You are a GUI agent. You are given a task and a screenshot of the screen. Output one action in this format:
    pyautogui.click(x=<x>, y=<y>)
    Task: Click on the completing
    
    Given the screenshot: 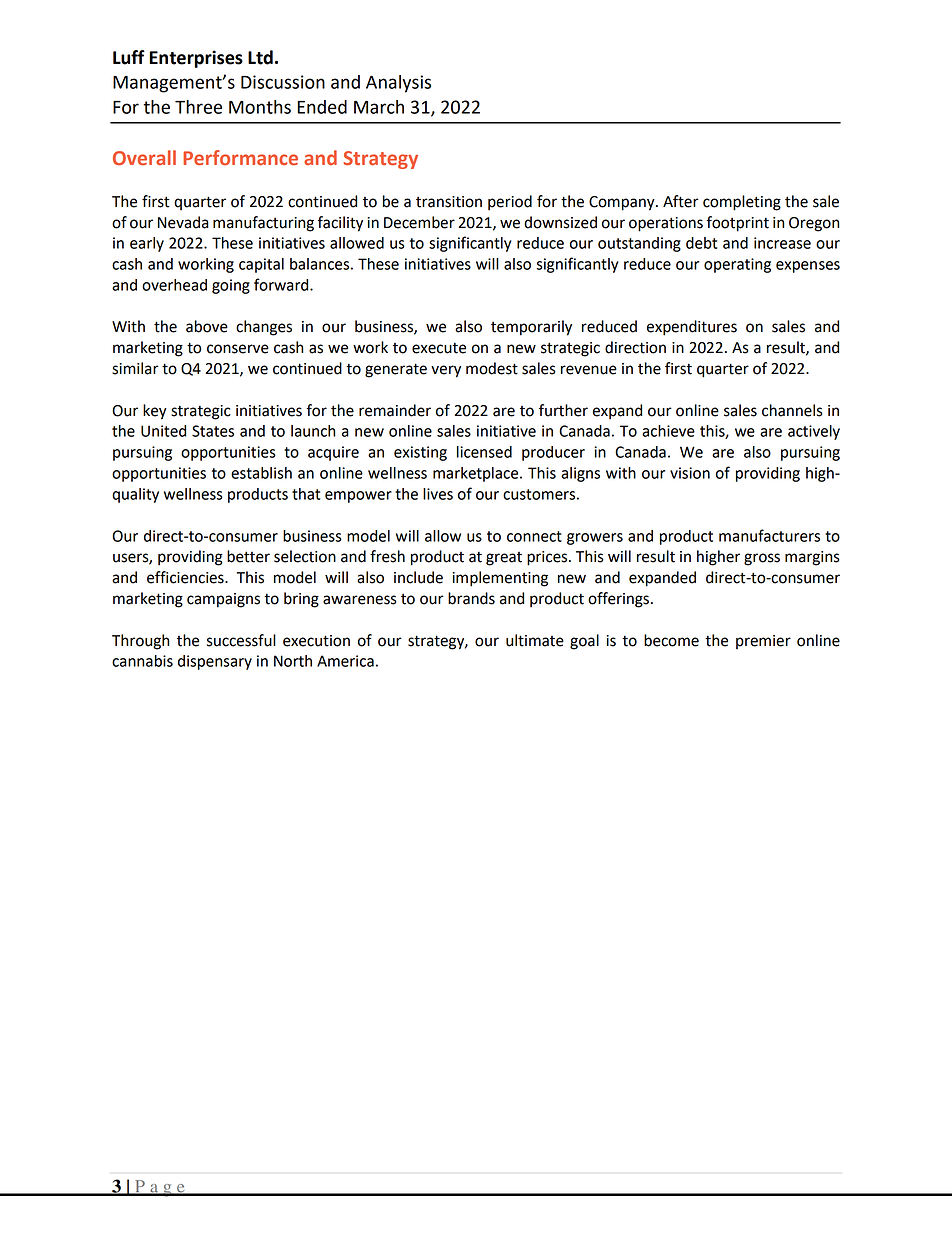 What is the action you would take?
    pyautogui.click(x=742, y=203)
